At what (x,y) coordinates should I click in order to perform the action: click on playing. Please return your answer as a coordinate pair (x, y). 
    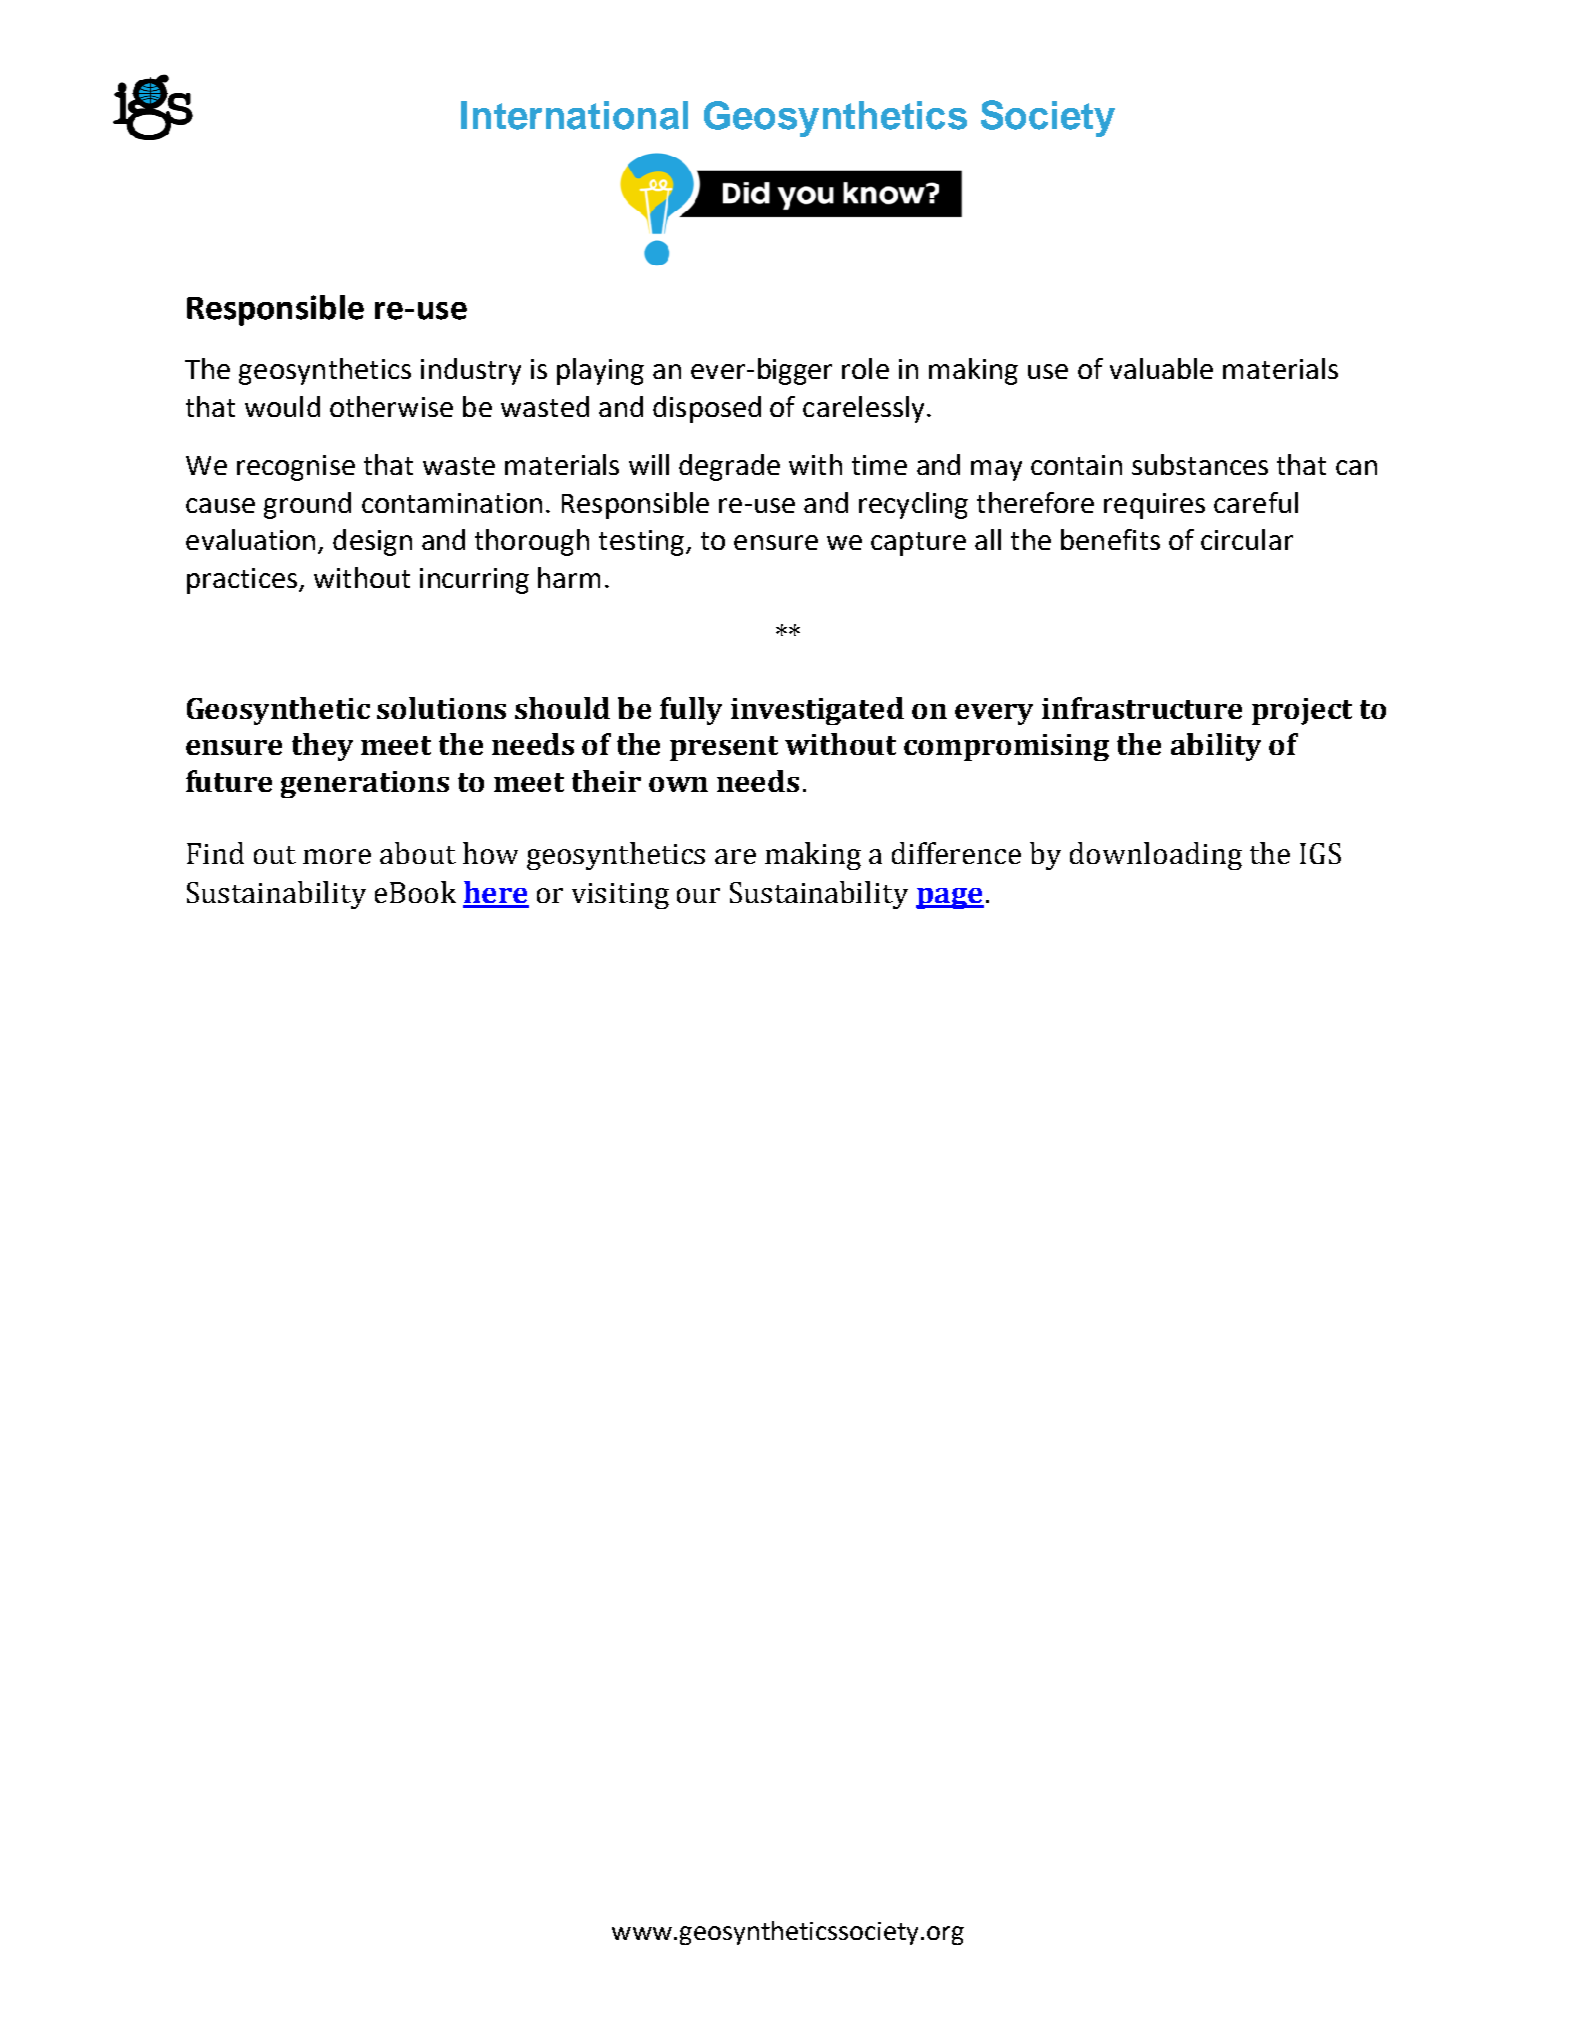
    Looking at the image, I should click on (600, 371).
